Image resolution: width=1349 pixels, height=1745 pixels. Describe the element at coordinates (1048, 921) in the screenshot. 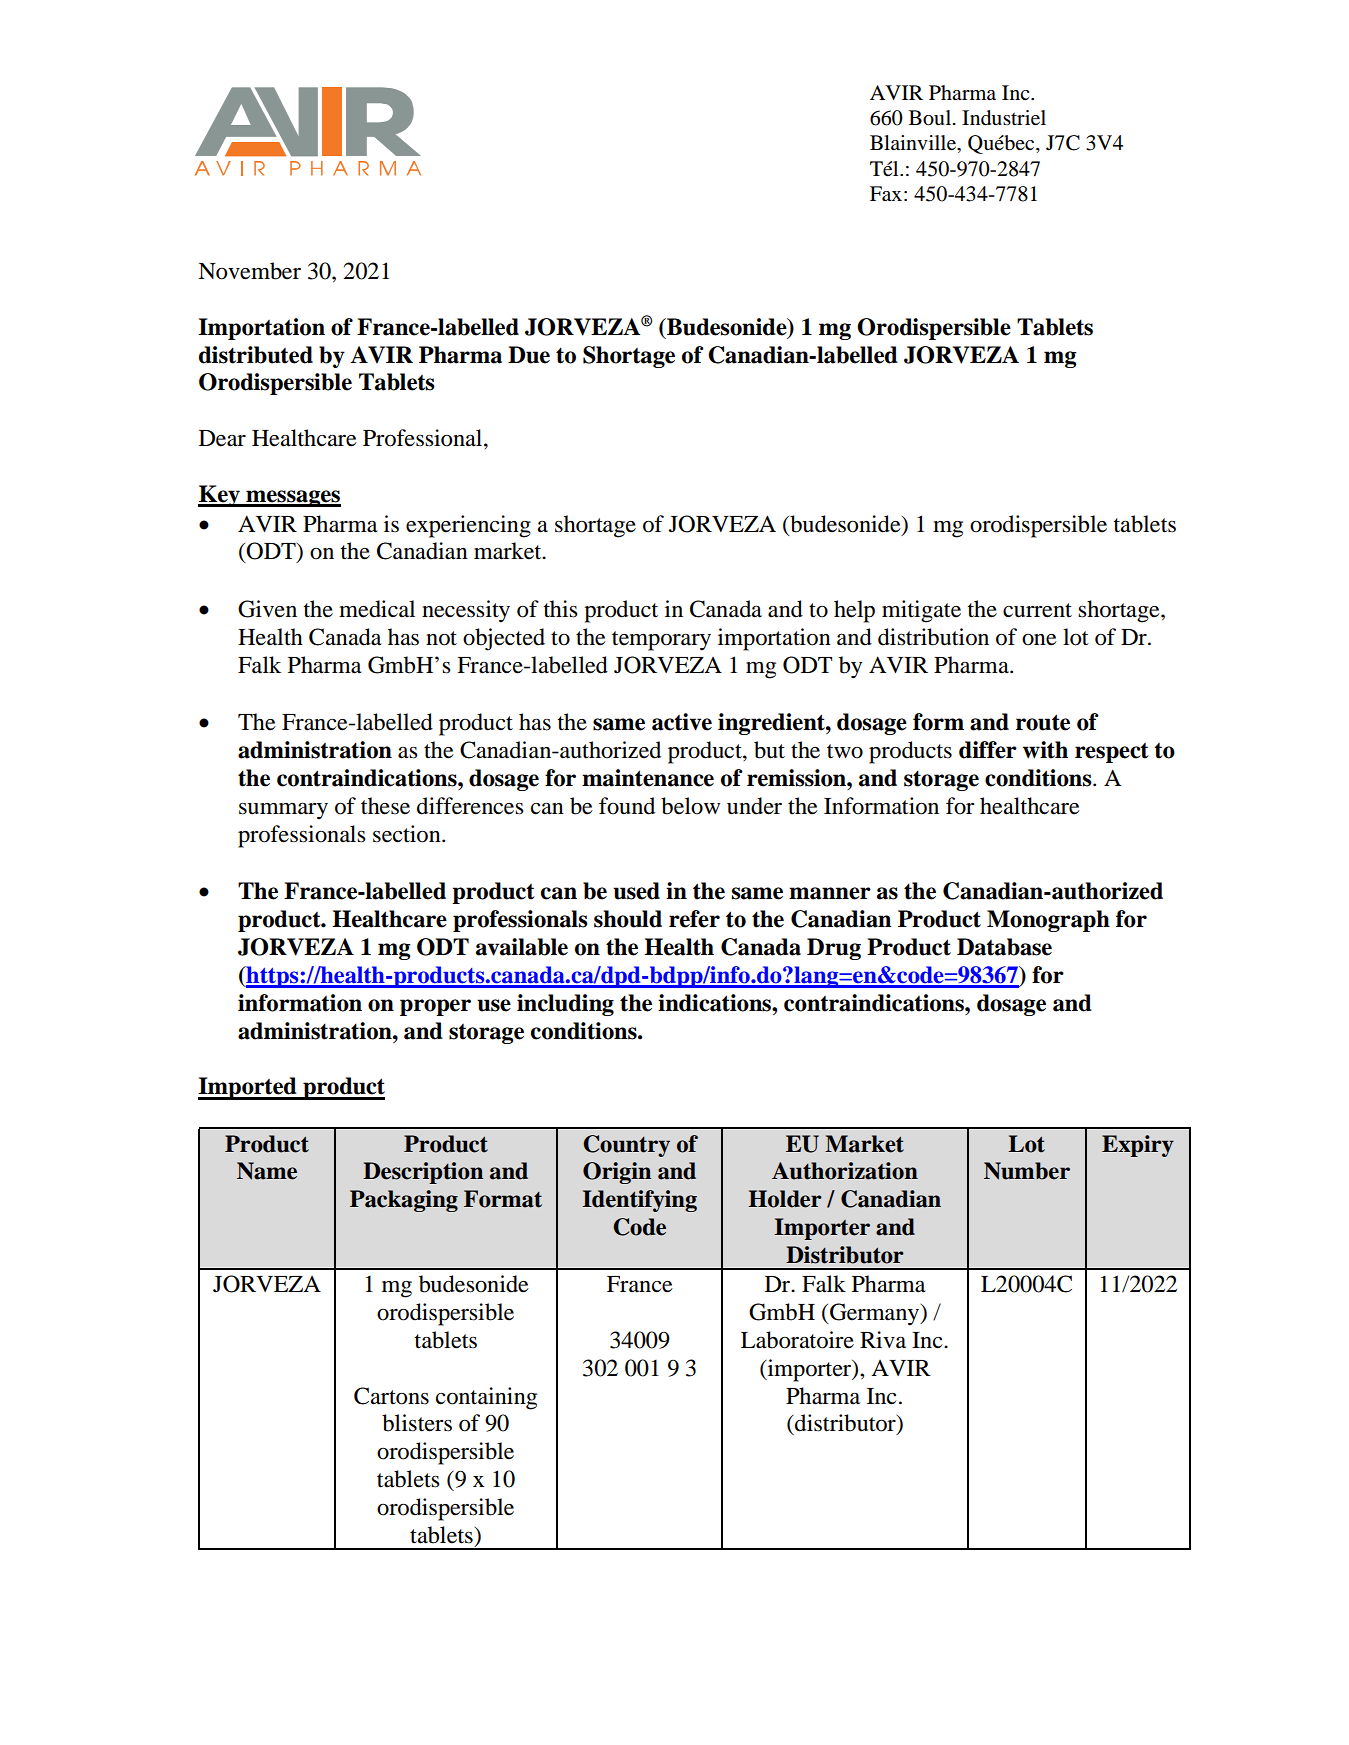

I see `Monograph` at that location.
